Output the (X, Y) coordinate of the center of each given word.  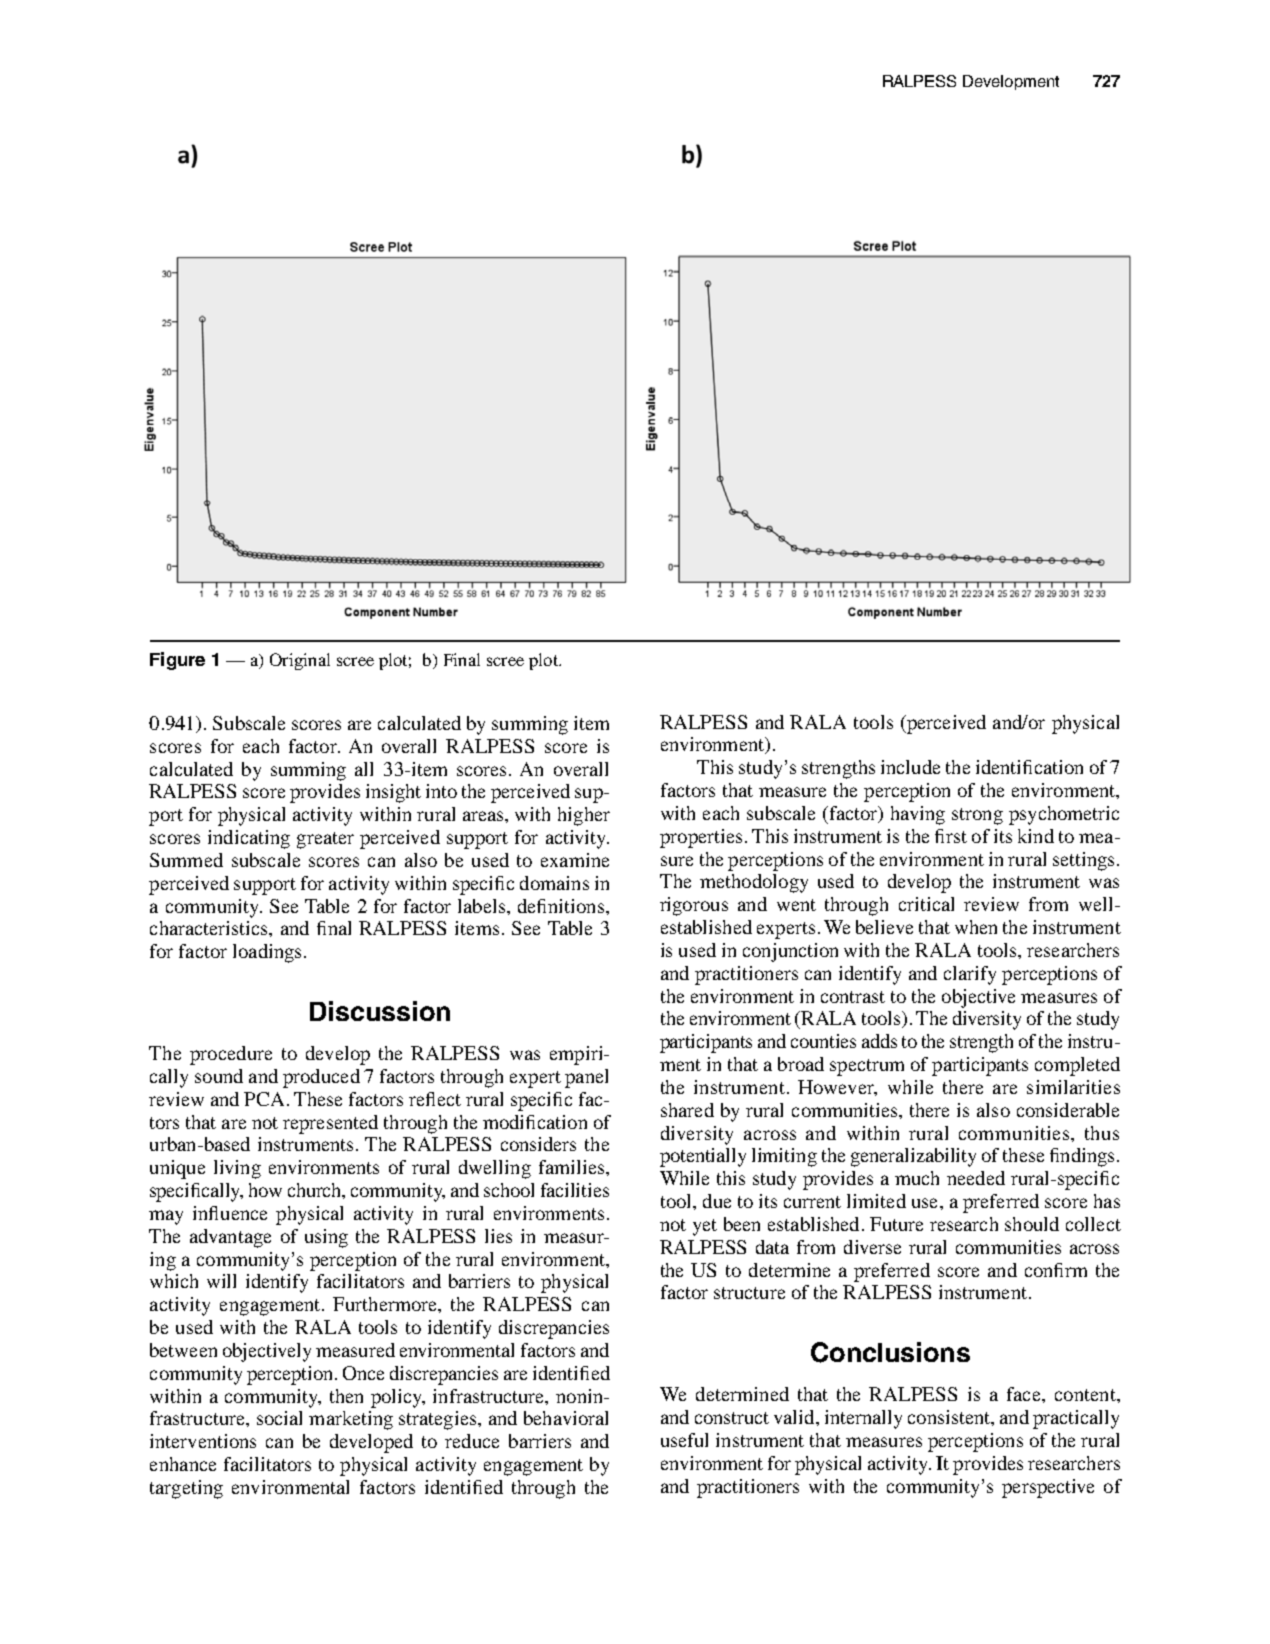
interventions (203, 1441)
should (1032, 1224)
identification (1029, 767)
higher (584, 816)
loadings (267, 953)
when (976, 927)
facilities (575, 1190)
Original (300, 661)
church (316, 1191)
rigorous (694, 906)
